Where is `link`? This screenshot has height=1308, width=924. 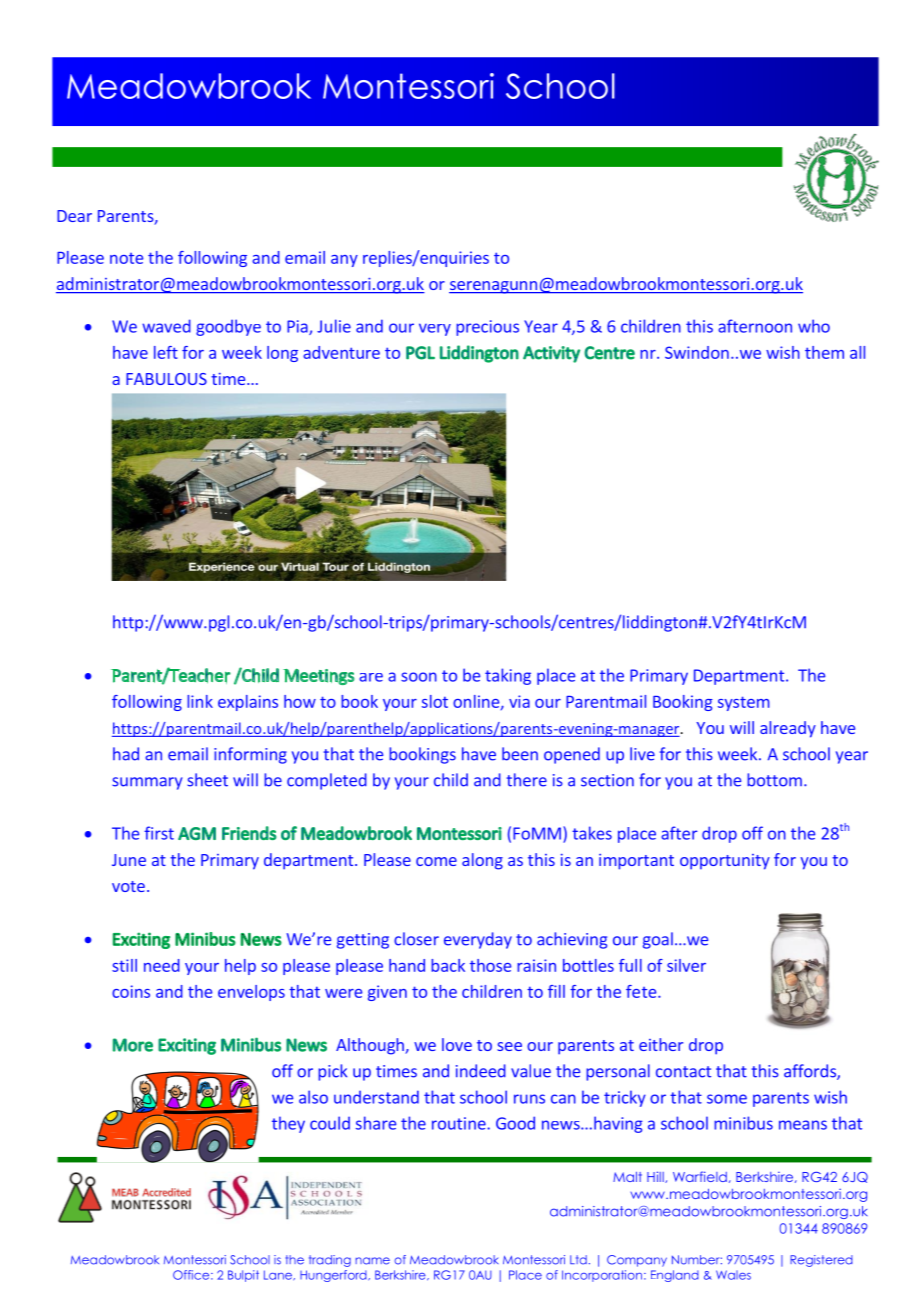 link is located at coordinates (200, 701).
